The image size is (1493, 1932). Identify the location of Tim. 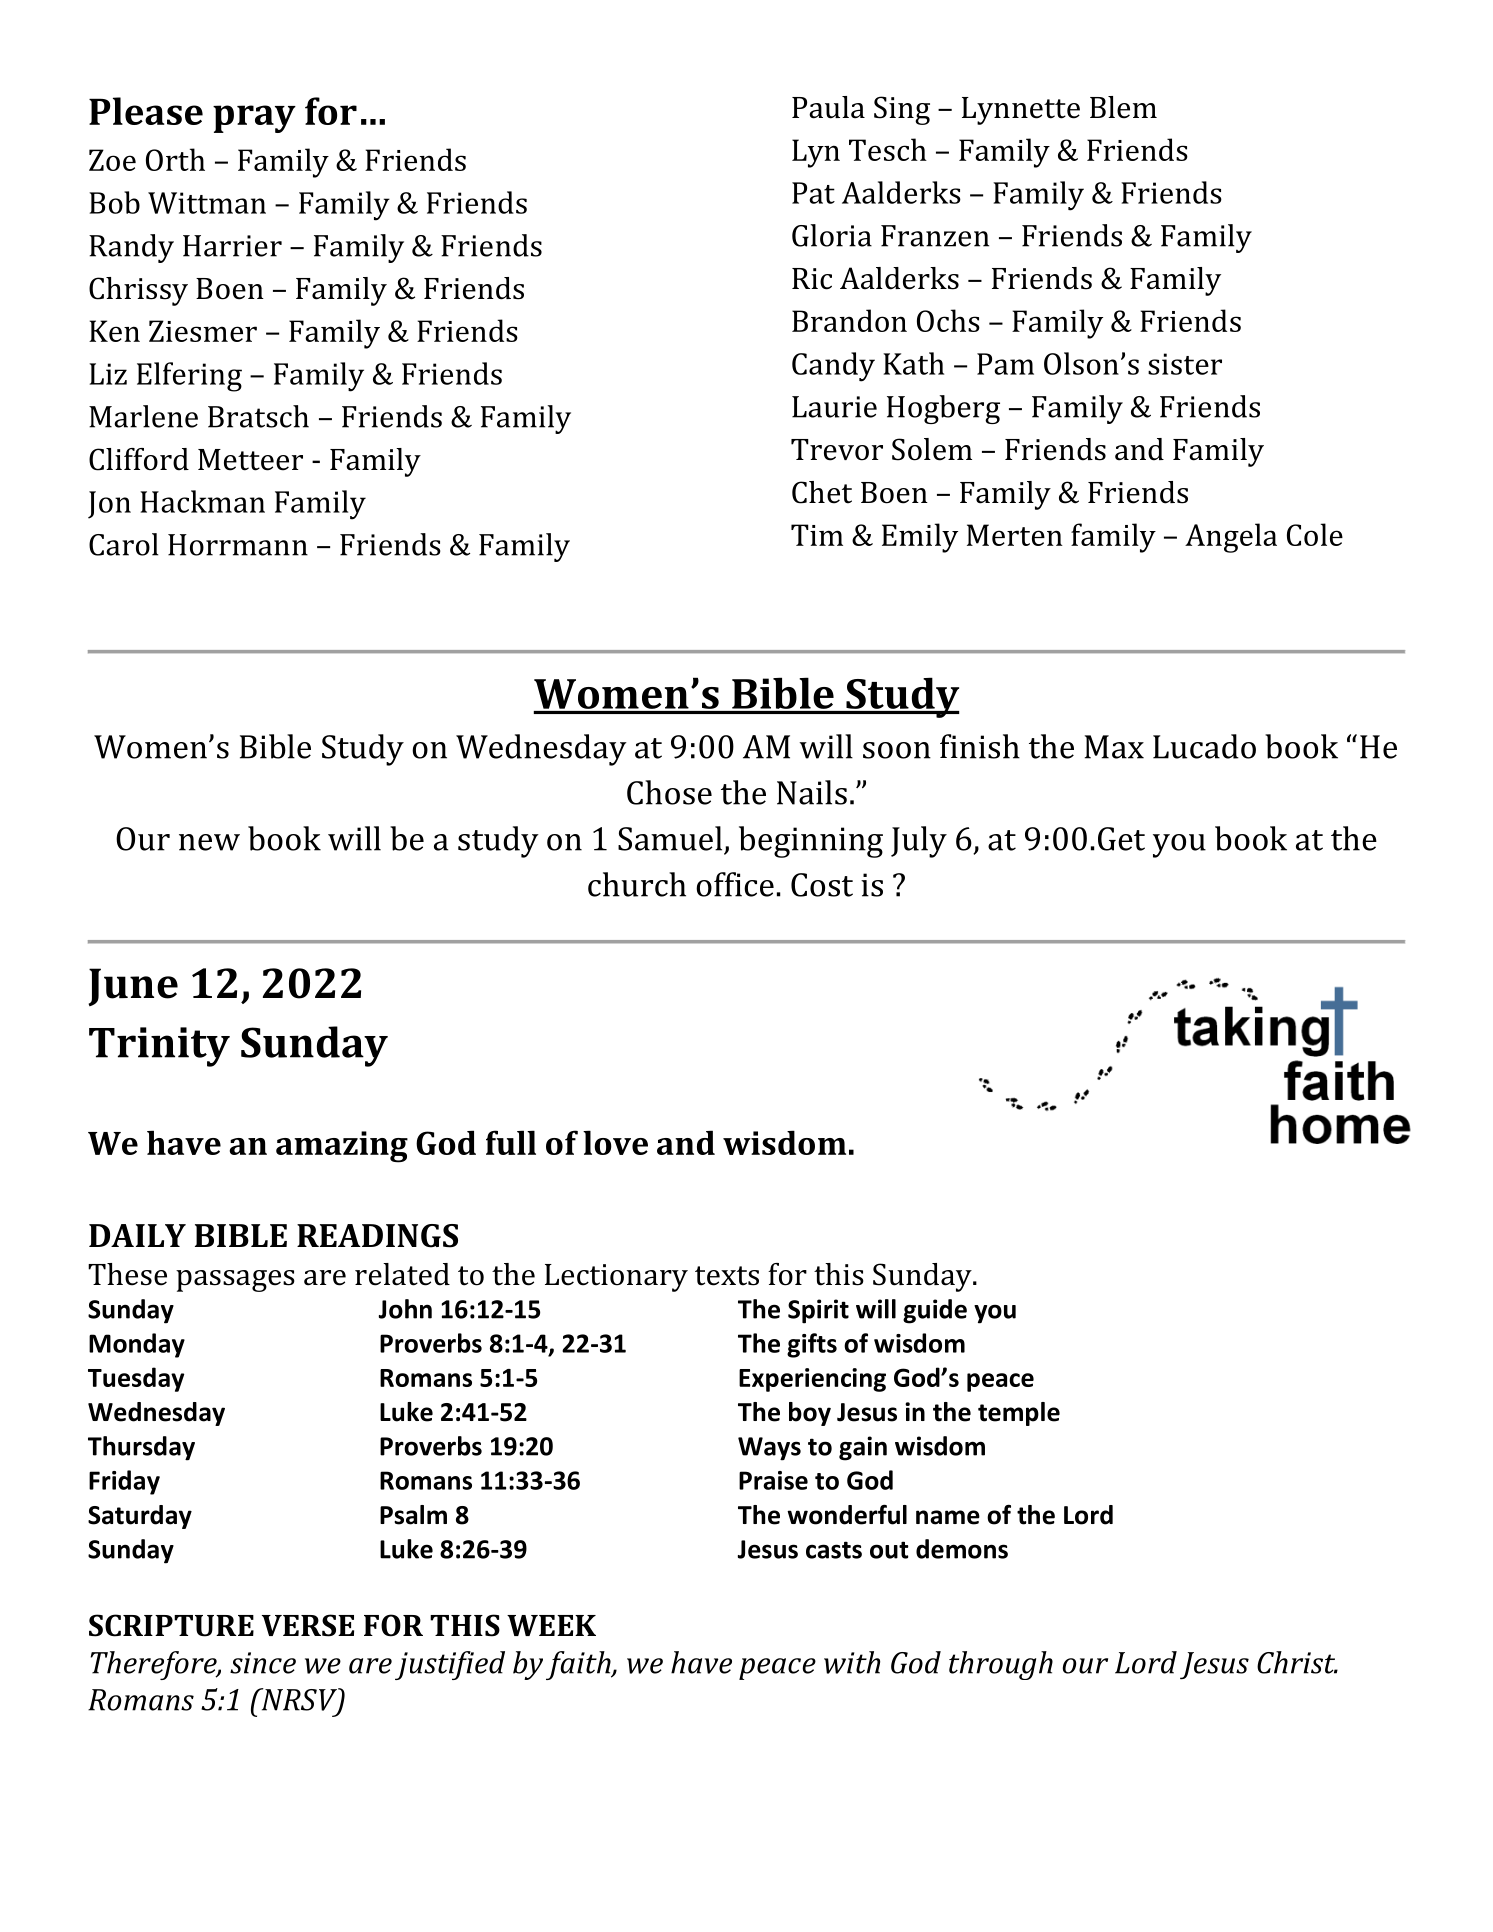
(817, 535).
